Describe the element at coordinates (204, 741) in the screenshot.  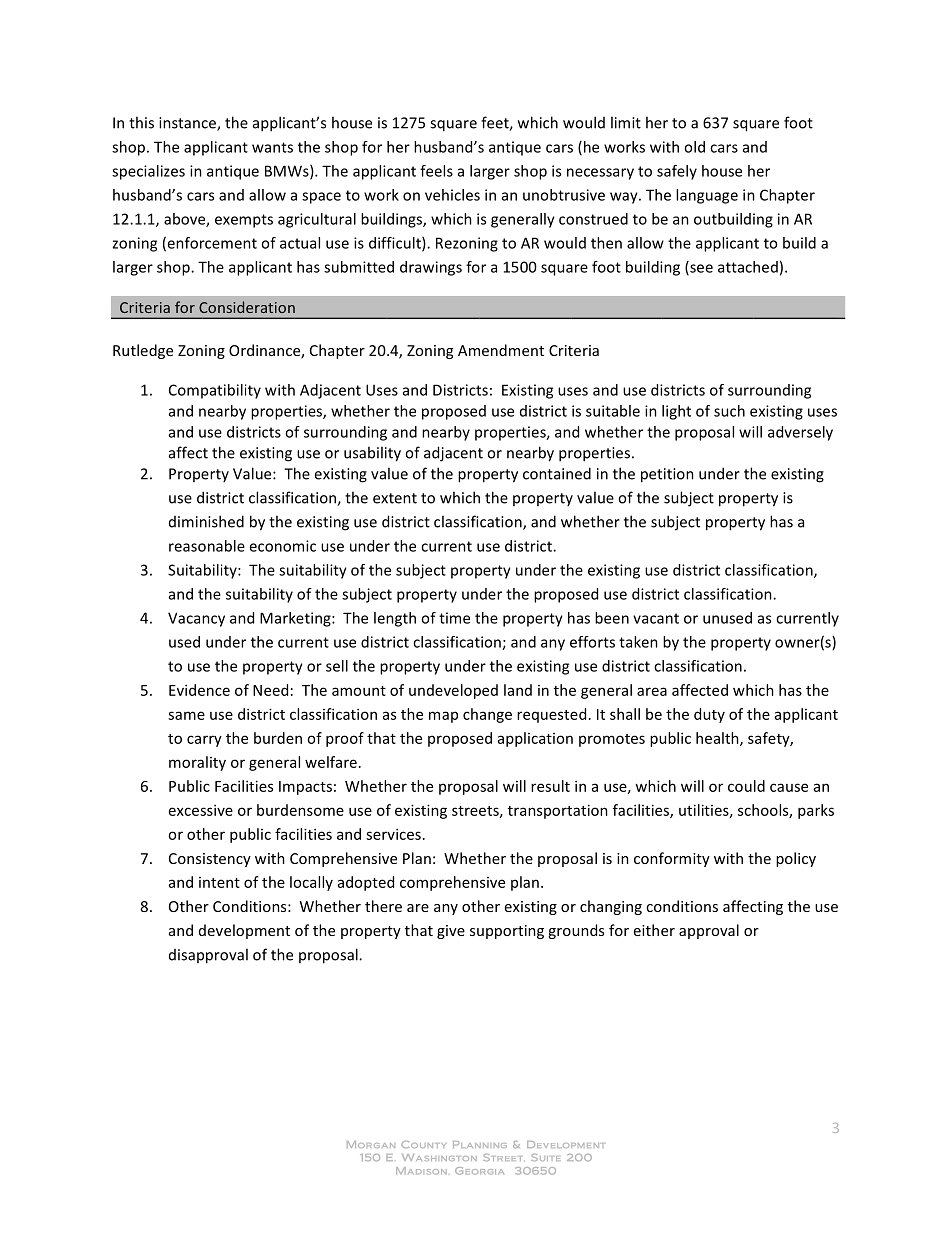
I see `carry` at that location.
